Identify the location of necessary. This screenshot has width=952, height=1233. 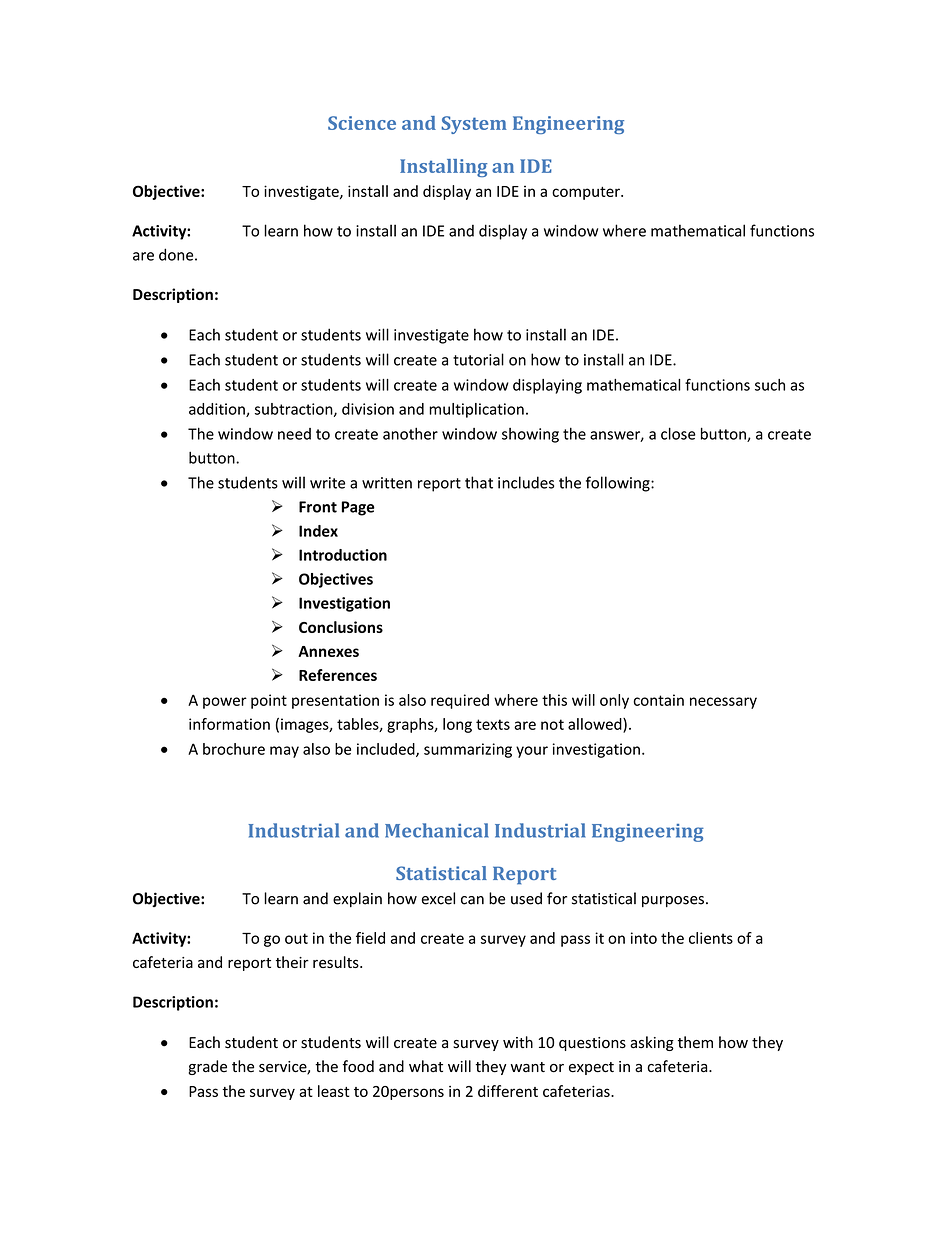
(723, 703).
